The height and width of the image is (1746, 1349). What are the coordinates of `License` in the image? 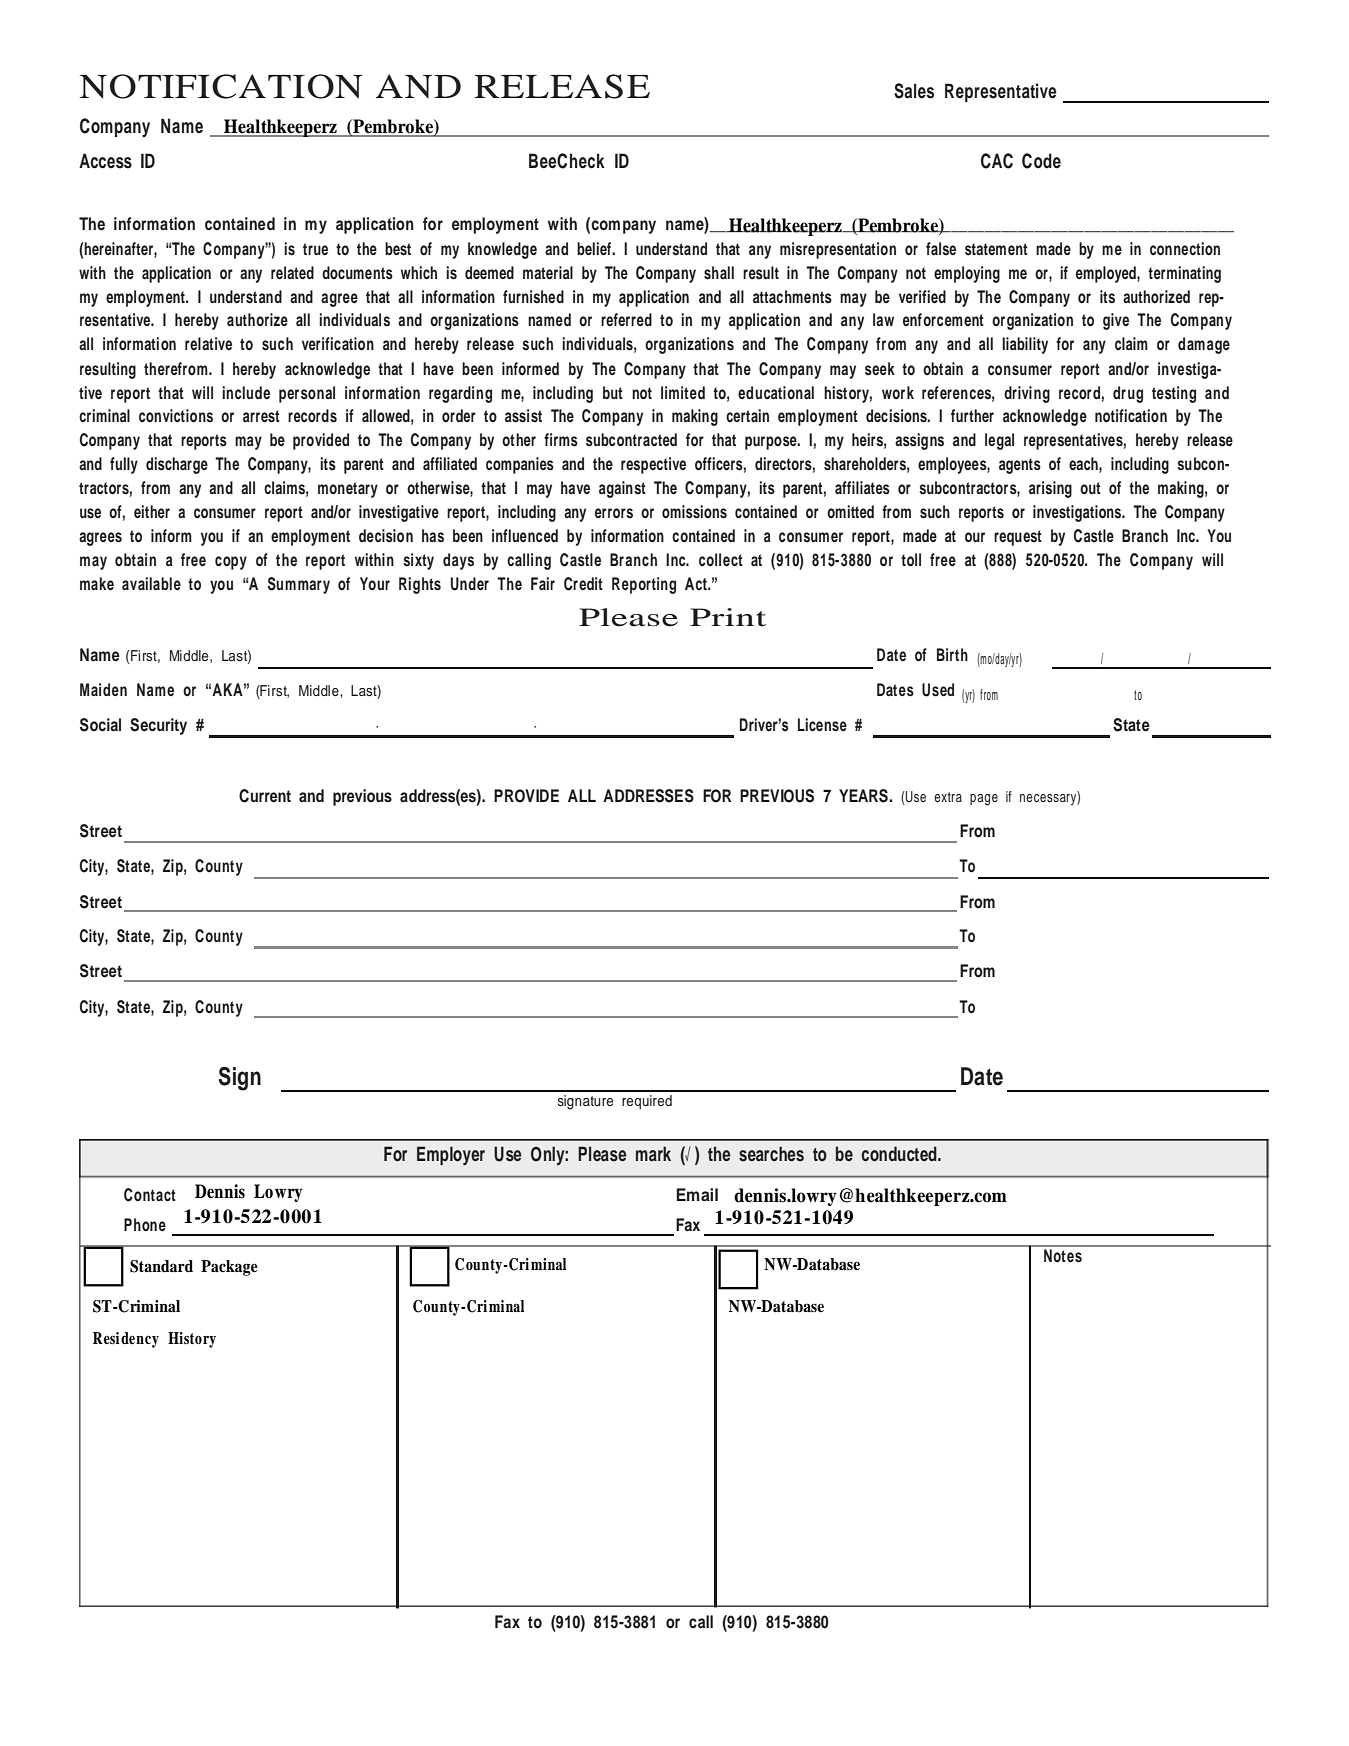 It's located at (822, 725).
